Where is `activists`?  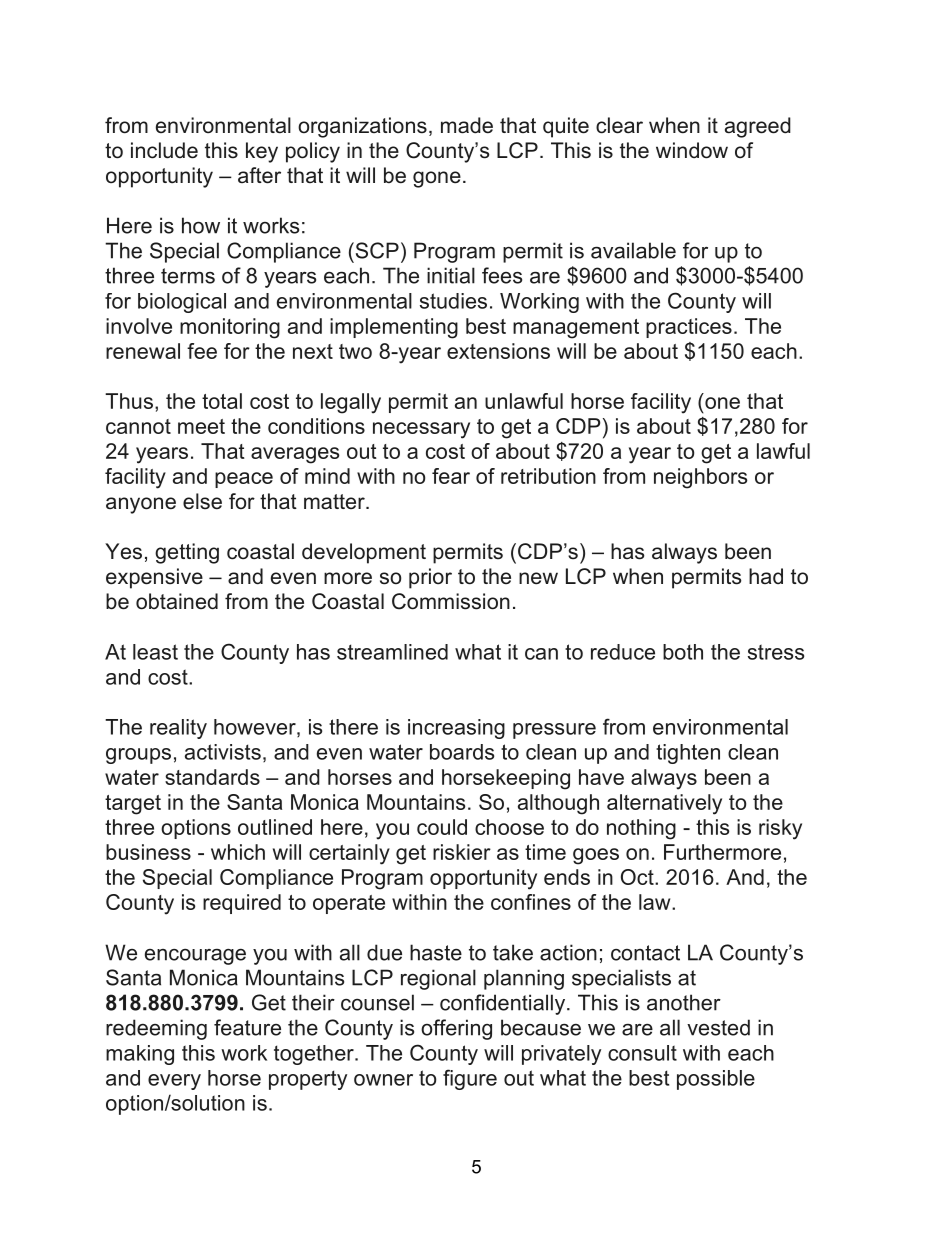 activists is located at coordinates (223, 752).
